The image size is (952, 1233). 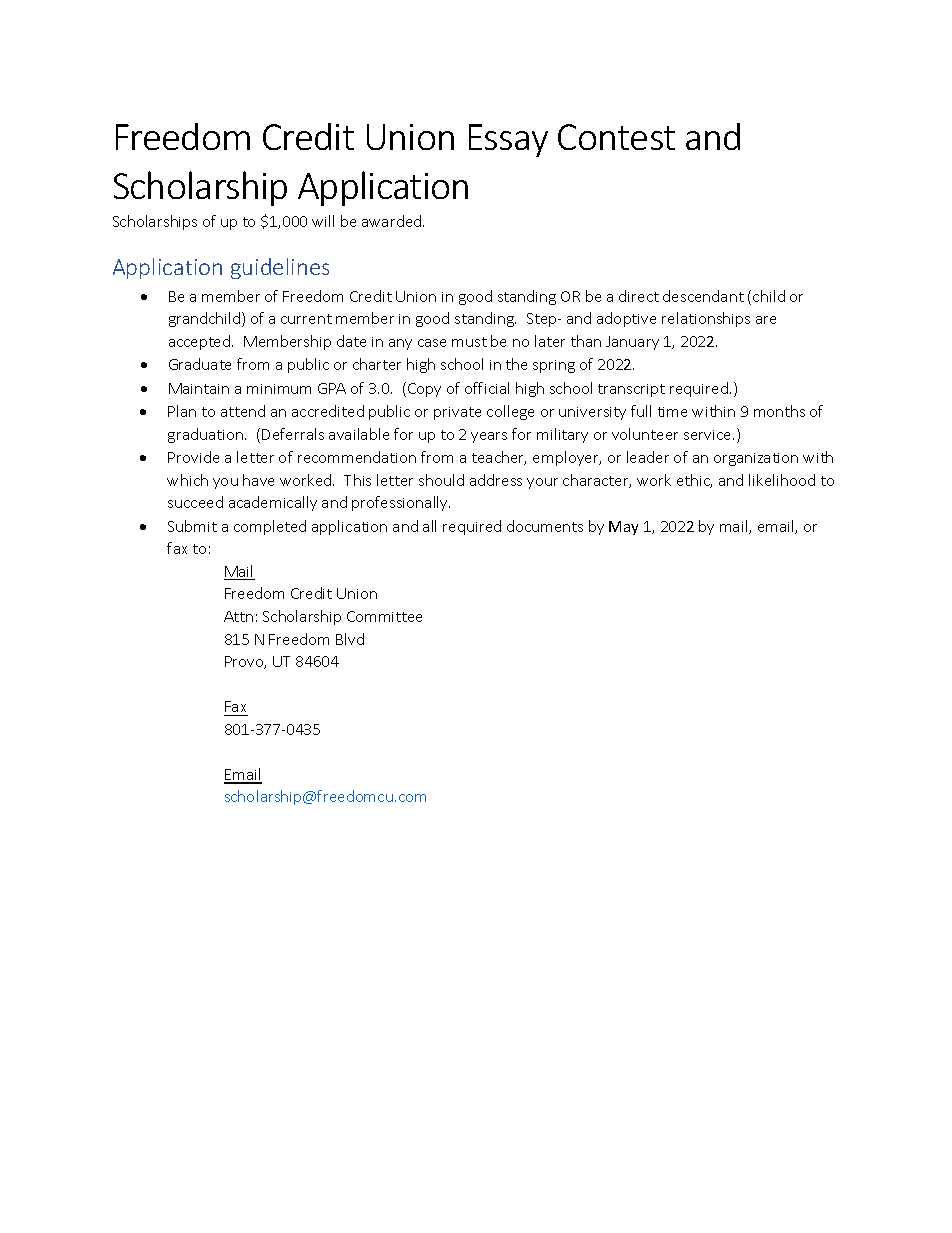 I want to click on Committee, so click(x=384, y=616).
